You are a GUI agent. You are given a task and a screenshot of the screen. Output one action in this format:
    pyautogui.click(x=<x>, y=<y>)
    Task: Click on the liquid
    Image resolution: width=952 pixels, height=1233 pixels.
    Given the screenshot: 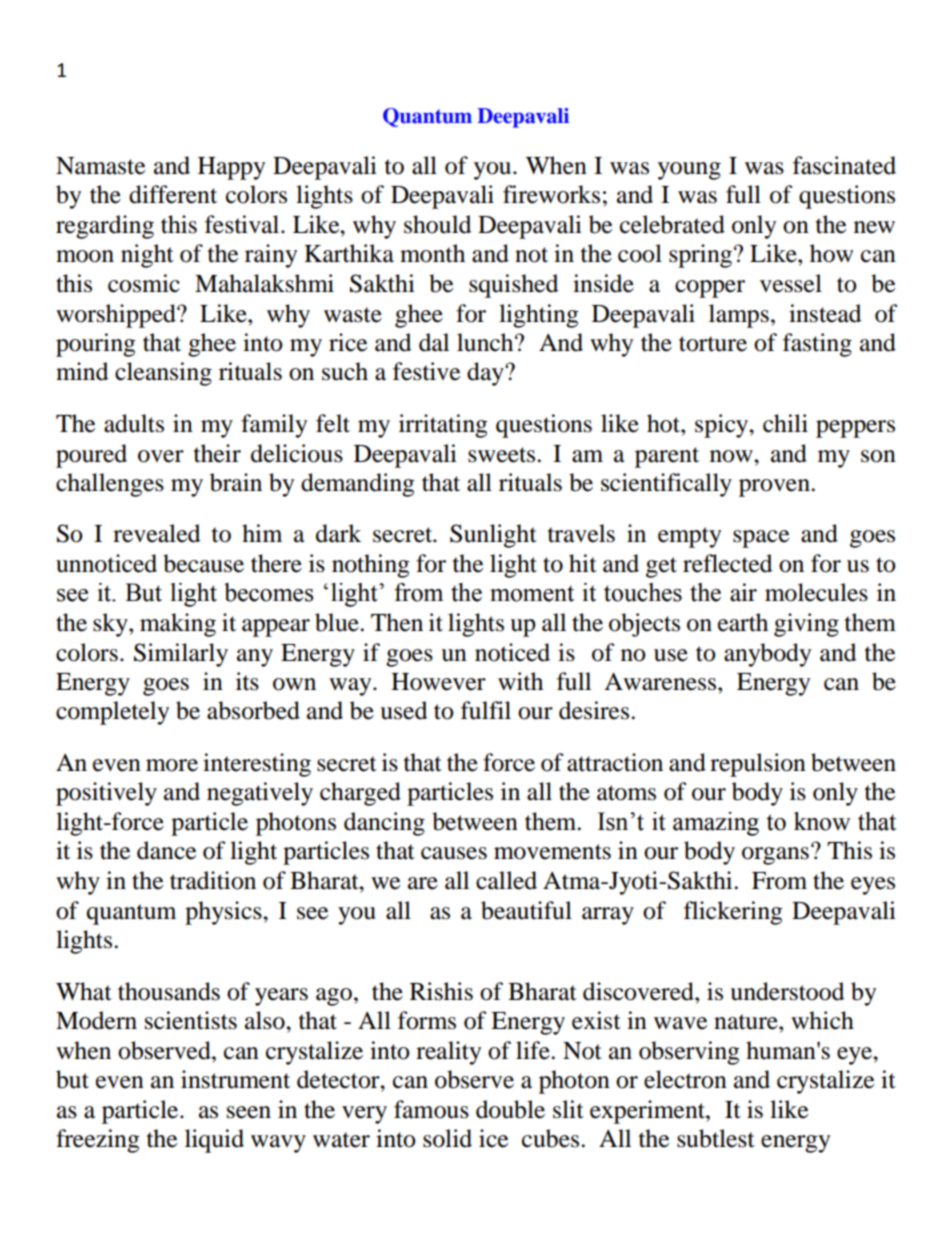 What is the action you would take?
    pyautogui.click(x=214, y=1141)
